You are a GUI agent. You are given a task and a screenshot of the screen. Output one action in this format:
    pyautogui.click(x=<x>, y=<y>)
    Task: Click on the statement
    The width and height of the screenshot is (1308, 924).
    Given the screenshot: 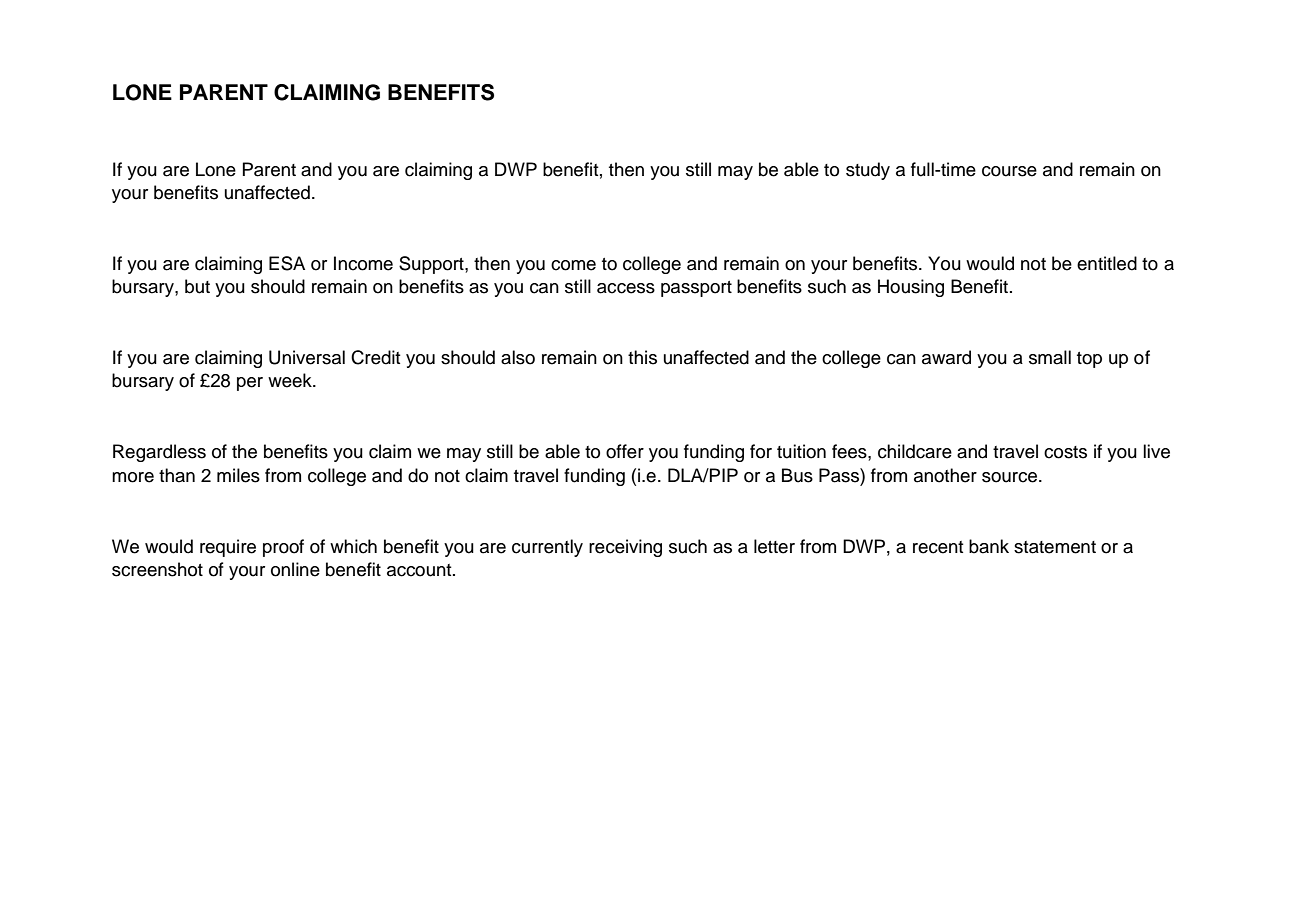 What is the action you would take?
    pyautogui.click(x=1055, y=547)
